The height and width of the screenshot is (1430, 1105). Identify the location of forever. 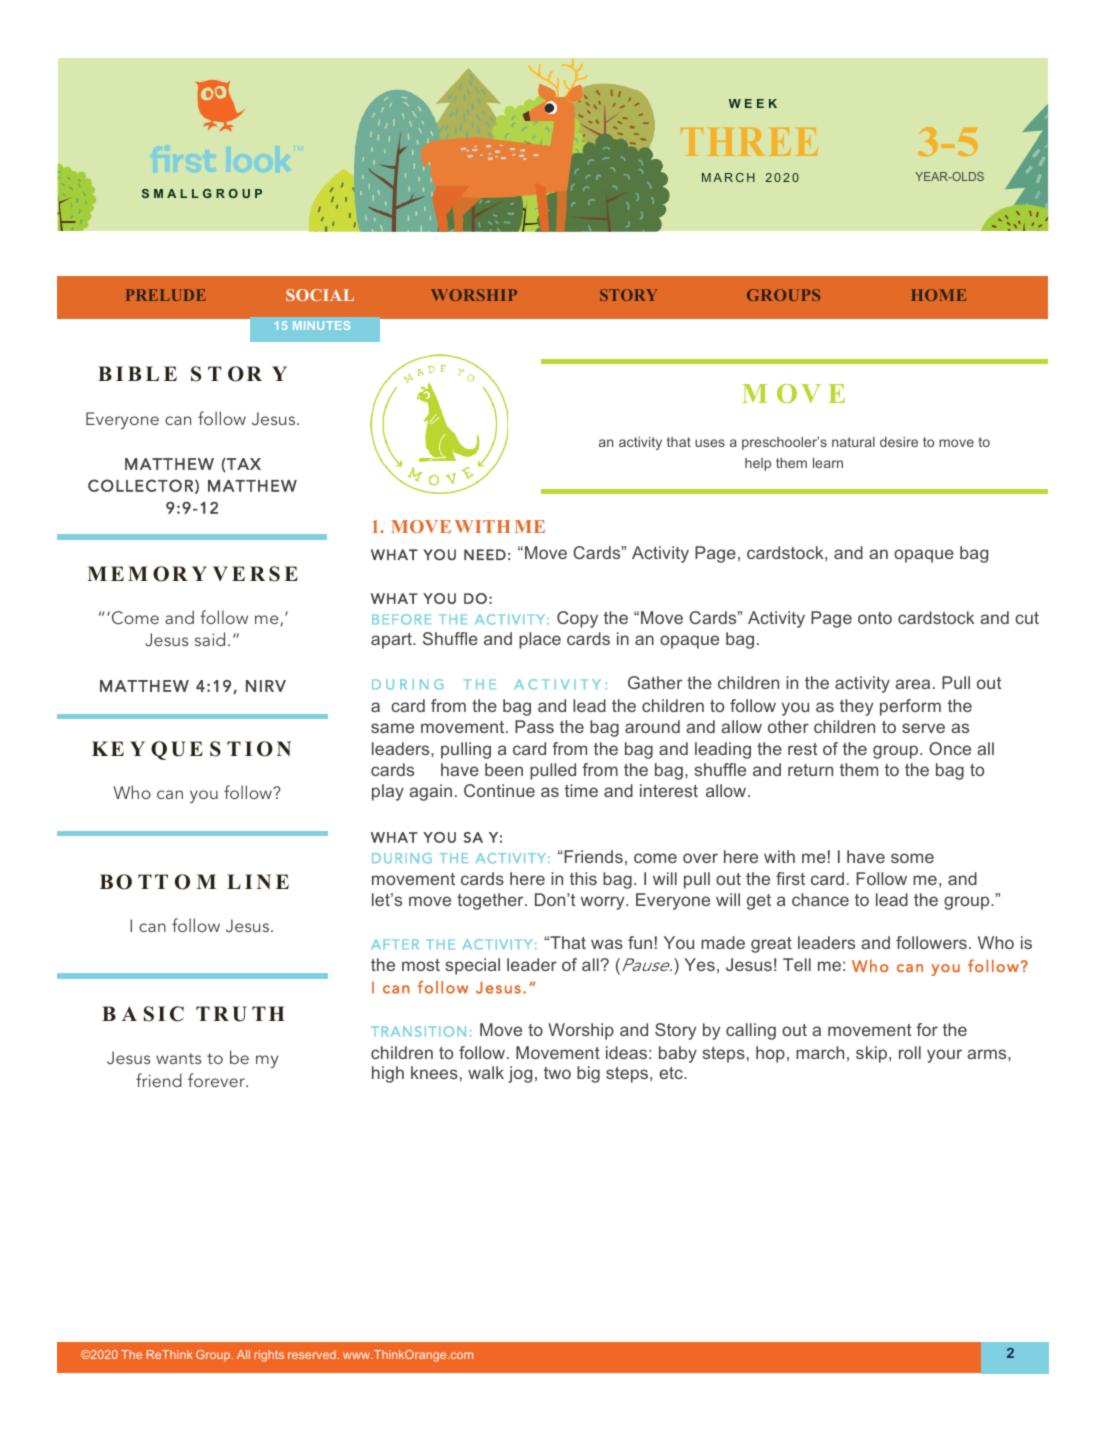
(217, 1080).
